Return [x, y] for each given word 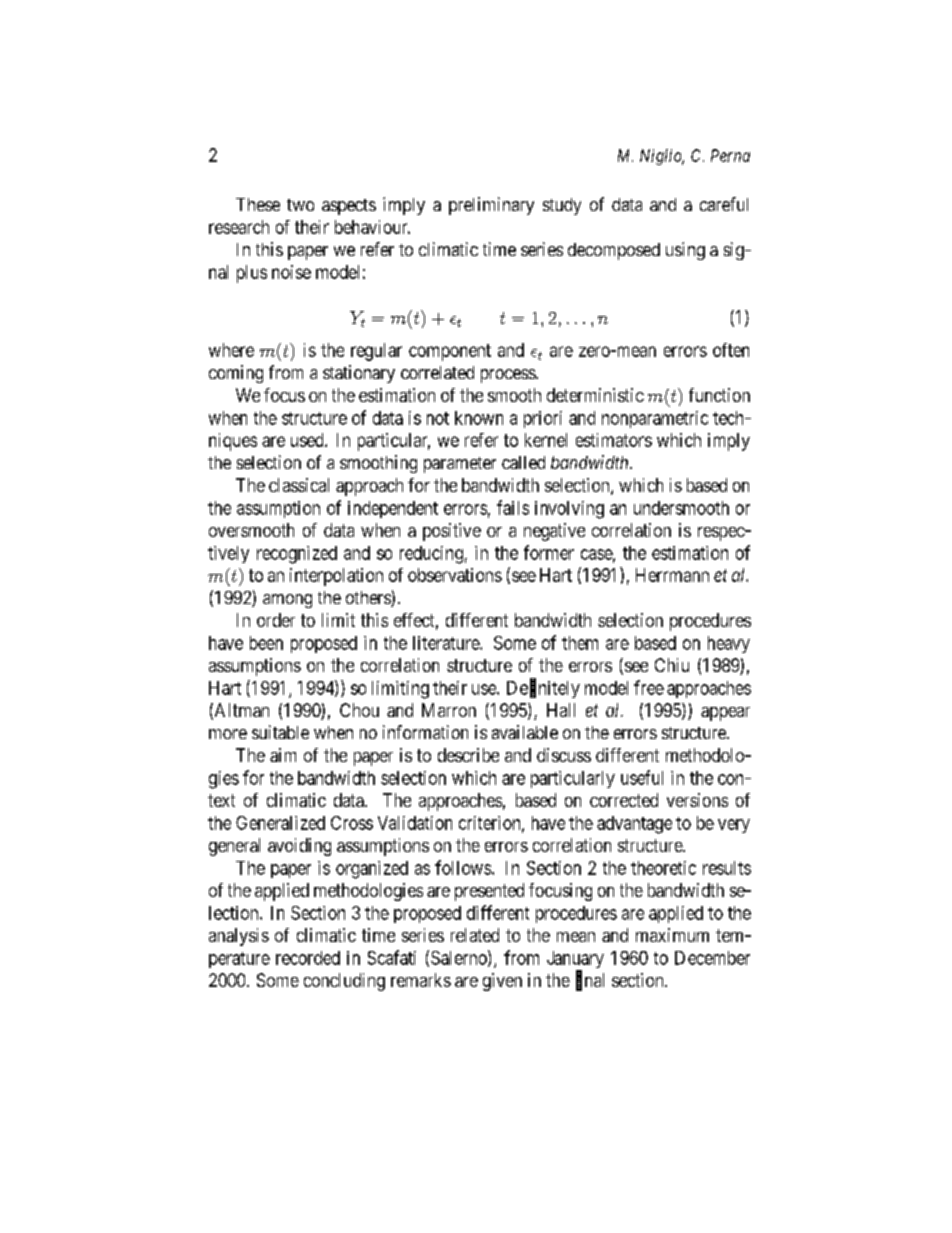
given [502, 982]
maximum [672, 935]
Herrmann [672, 575]
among [287, 601]
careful [724, 204]
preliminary [491, 206]
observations [455, 575]
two [300, 205]
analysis [239, 937]
